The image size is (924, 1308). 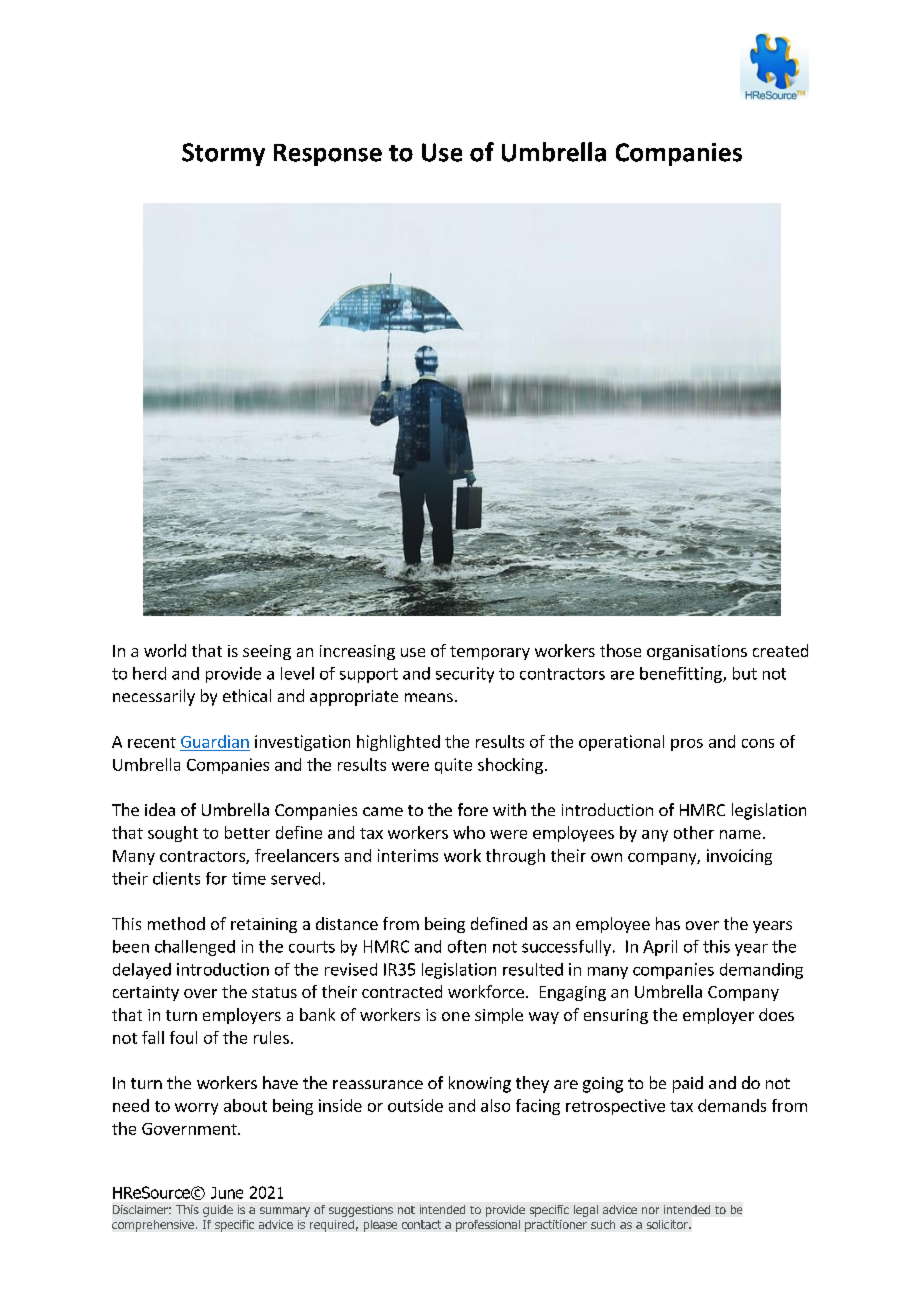 I want to click on Response, so click(x=328, y=155).
